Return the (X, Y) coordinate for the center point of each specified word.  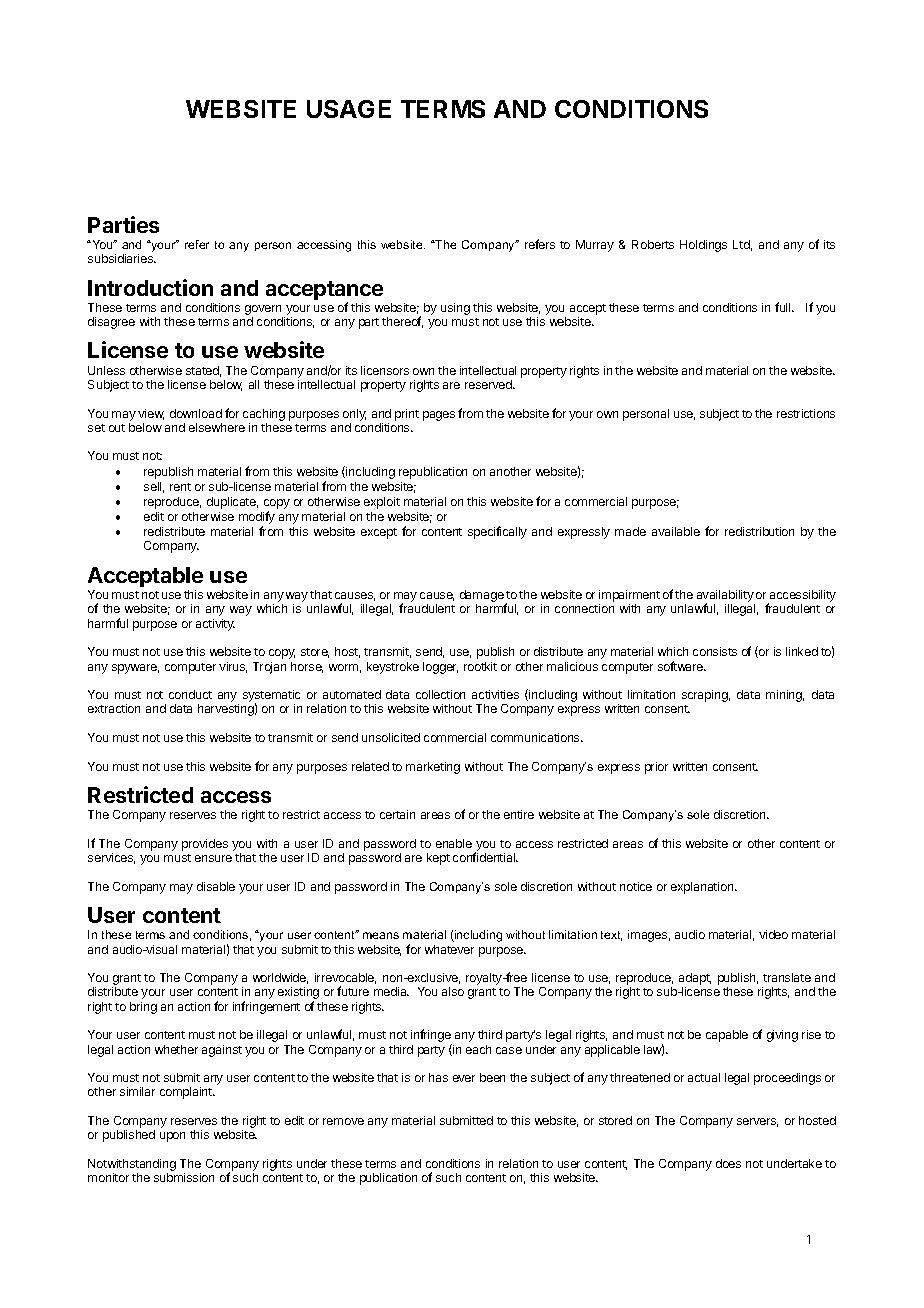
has (438, 1077)
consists (715, 651)
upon (172, 1137)
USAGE (349, 109)
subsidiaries (122, 258)
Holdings (703, 246)
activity (215, 625)
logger (440, 668)
